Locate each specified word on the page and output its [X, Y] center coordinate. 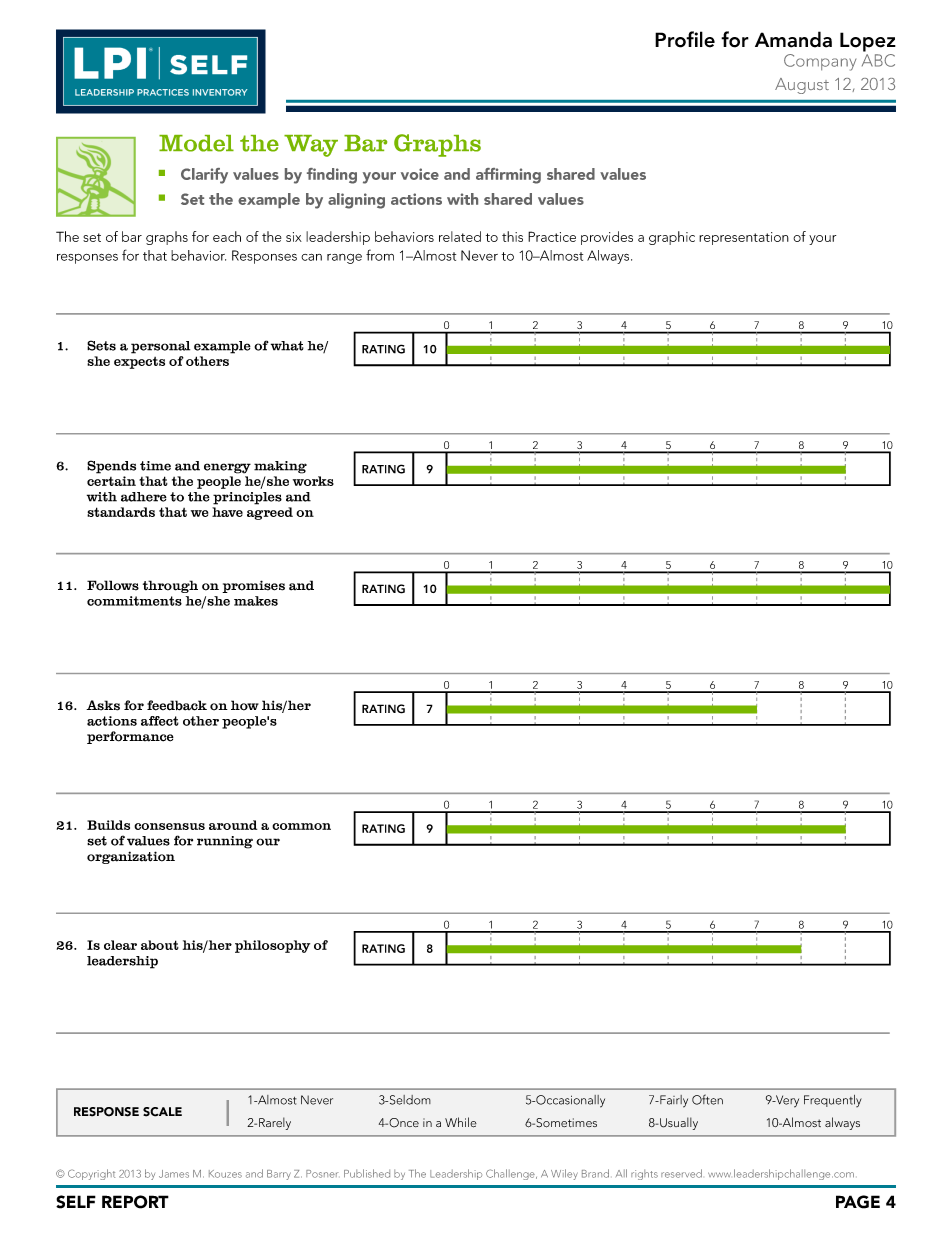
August [802, 86]
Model [196, 143]
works [313, 481]
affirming [508, 176]
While [461, 1122]
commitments [134, 601]
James [174, 1174]
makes [256, 601]
